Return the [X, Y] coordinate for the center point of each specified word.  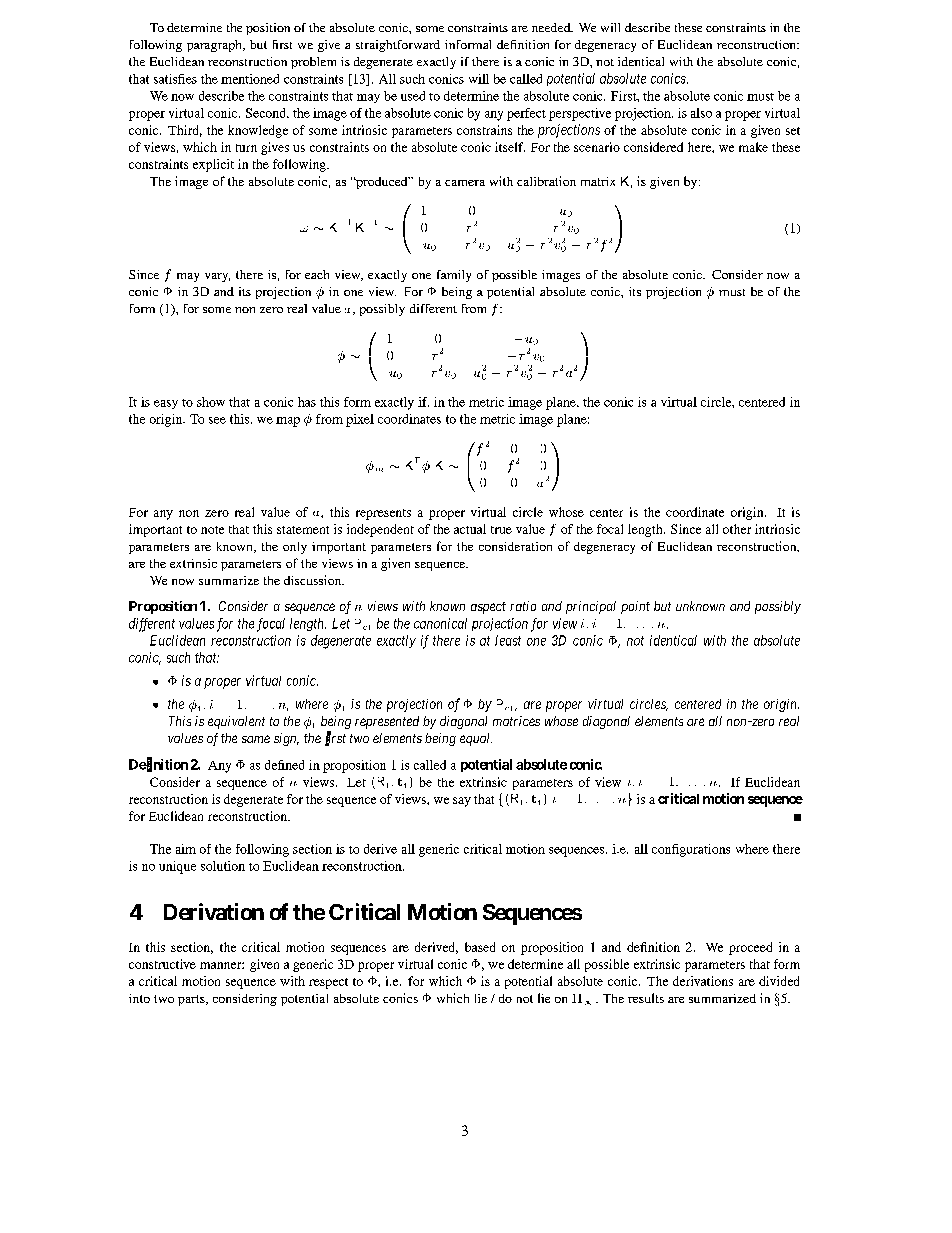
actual [470, 529]
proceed [750, 948]
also [701, 113]
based [480, 947]
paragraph [215, 46]
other [737, 529]
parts [192, 1000]
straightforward [398, 46]
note [212, 530]
